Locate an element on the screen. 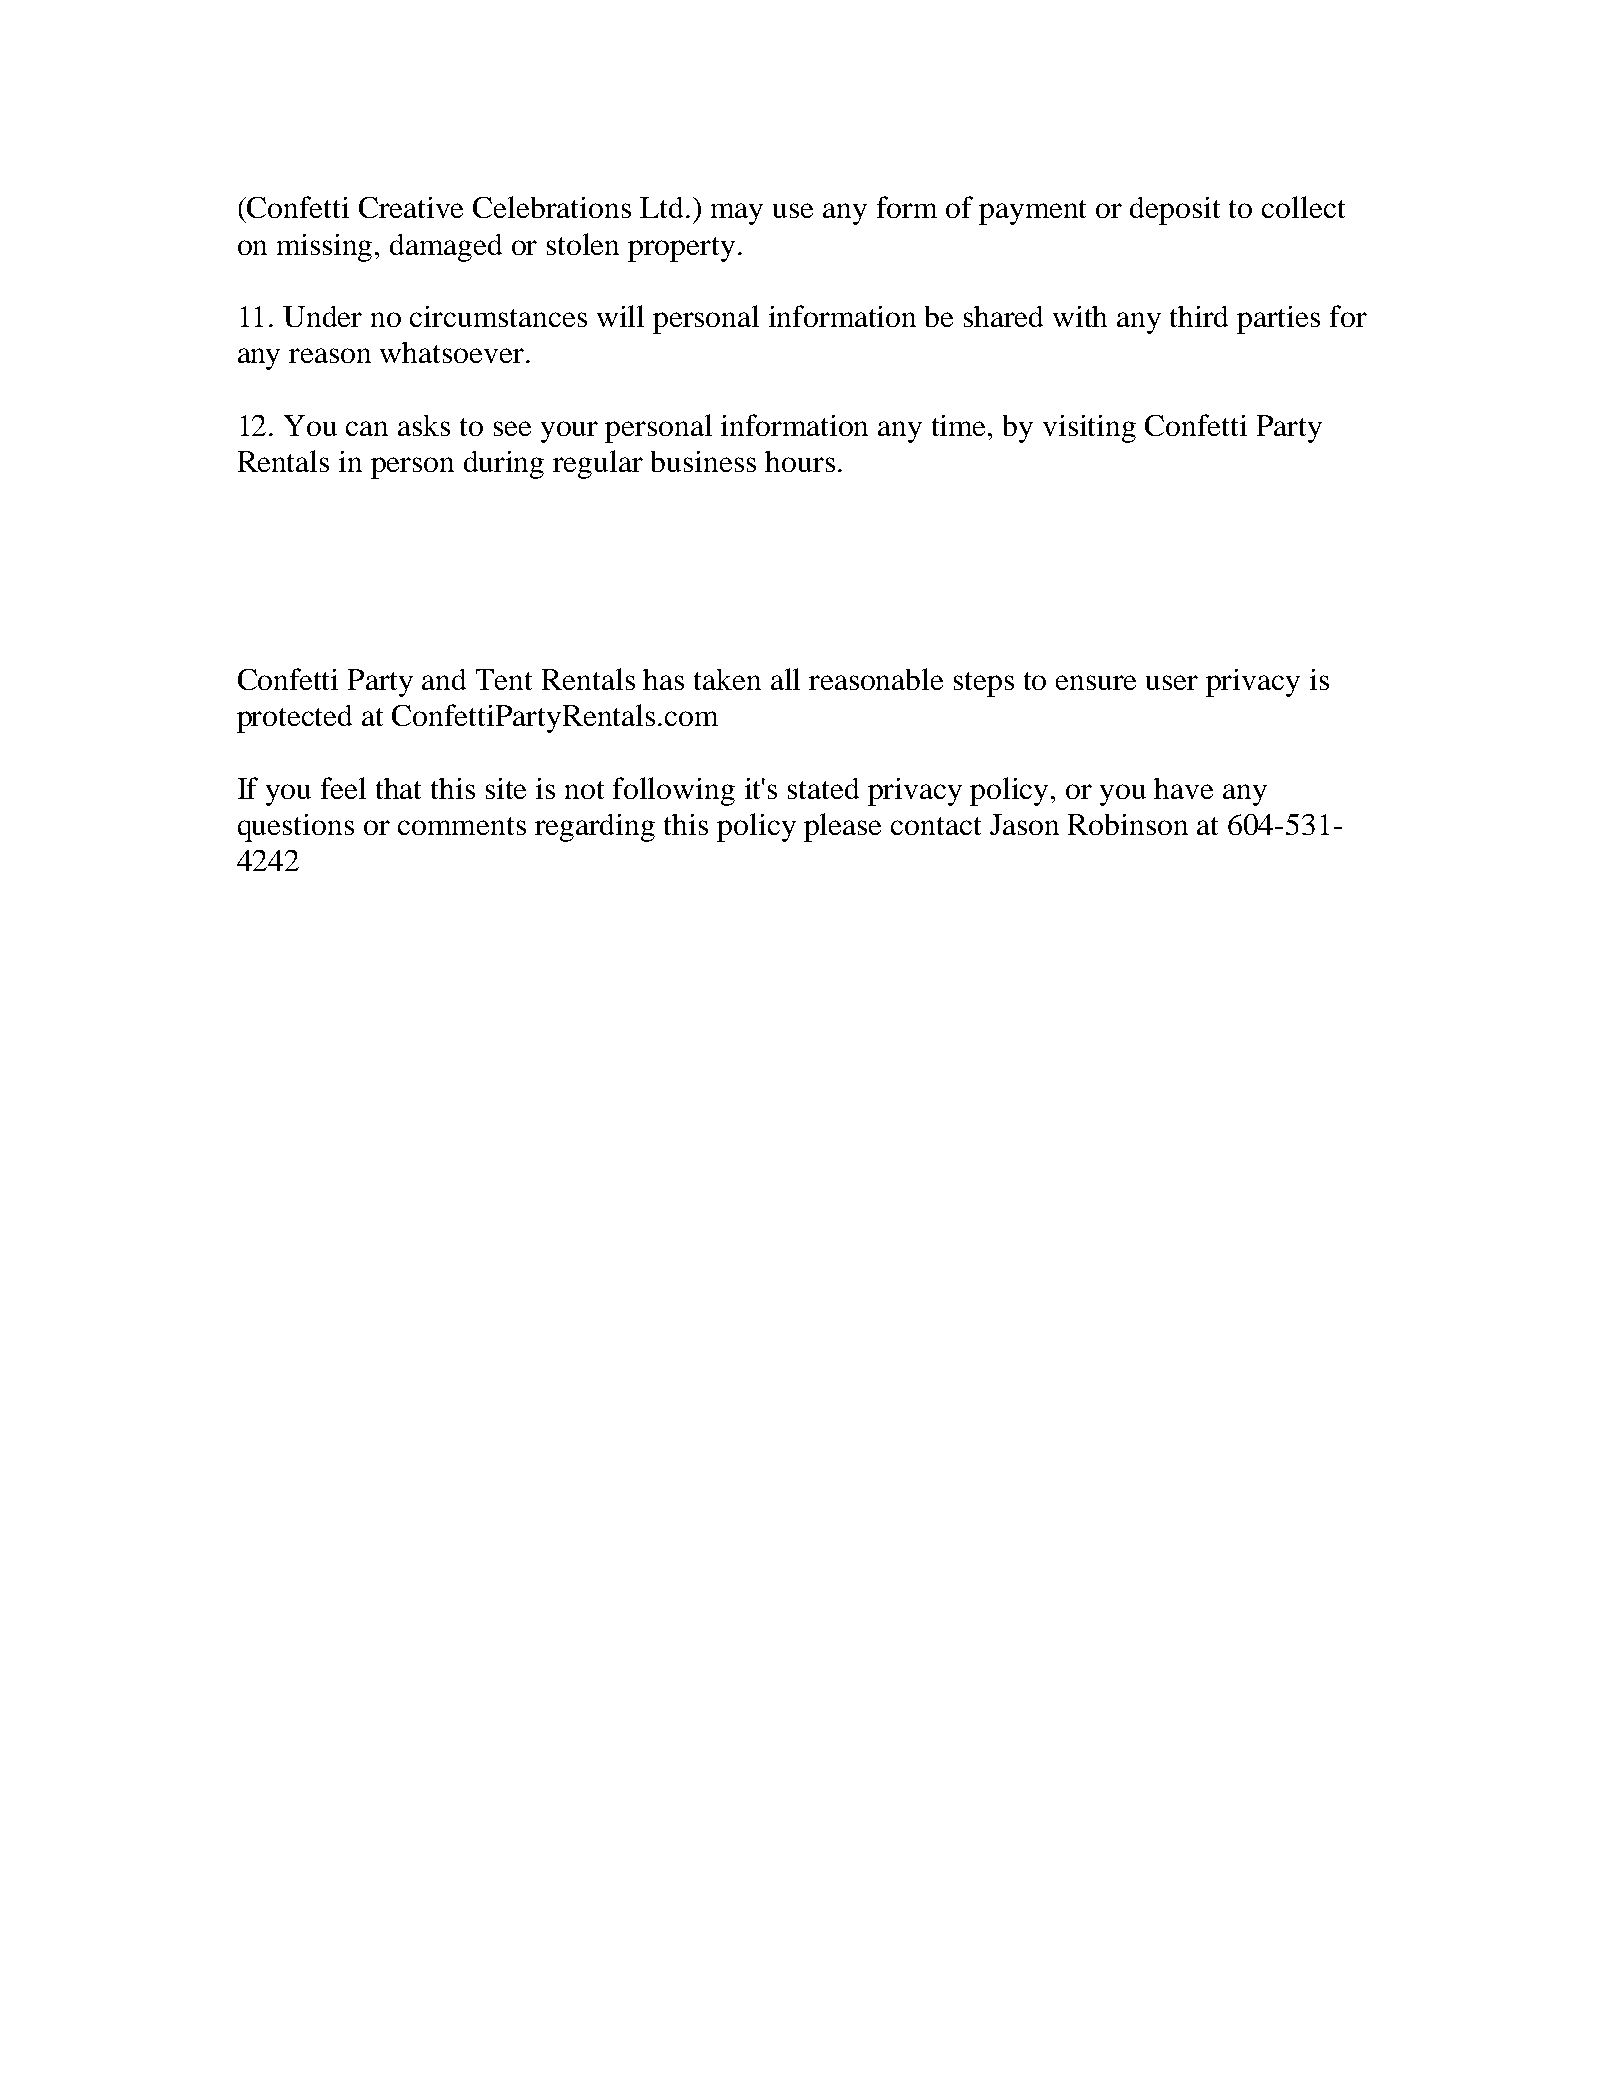 This screenshot has width=1609, height=2082. visiting is located at coordinates (1089, 429).
